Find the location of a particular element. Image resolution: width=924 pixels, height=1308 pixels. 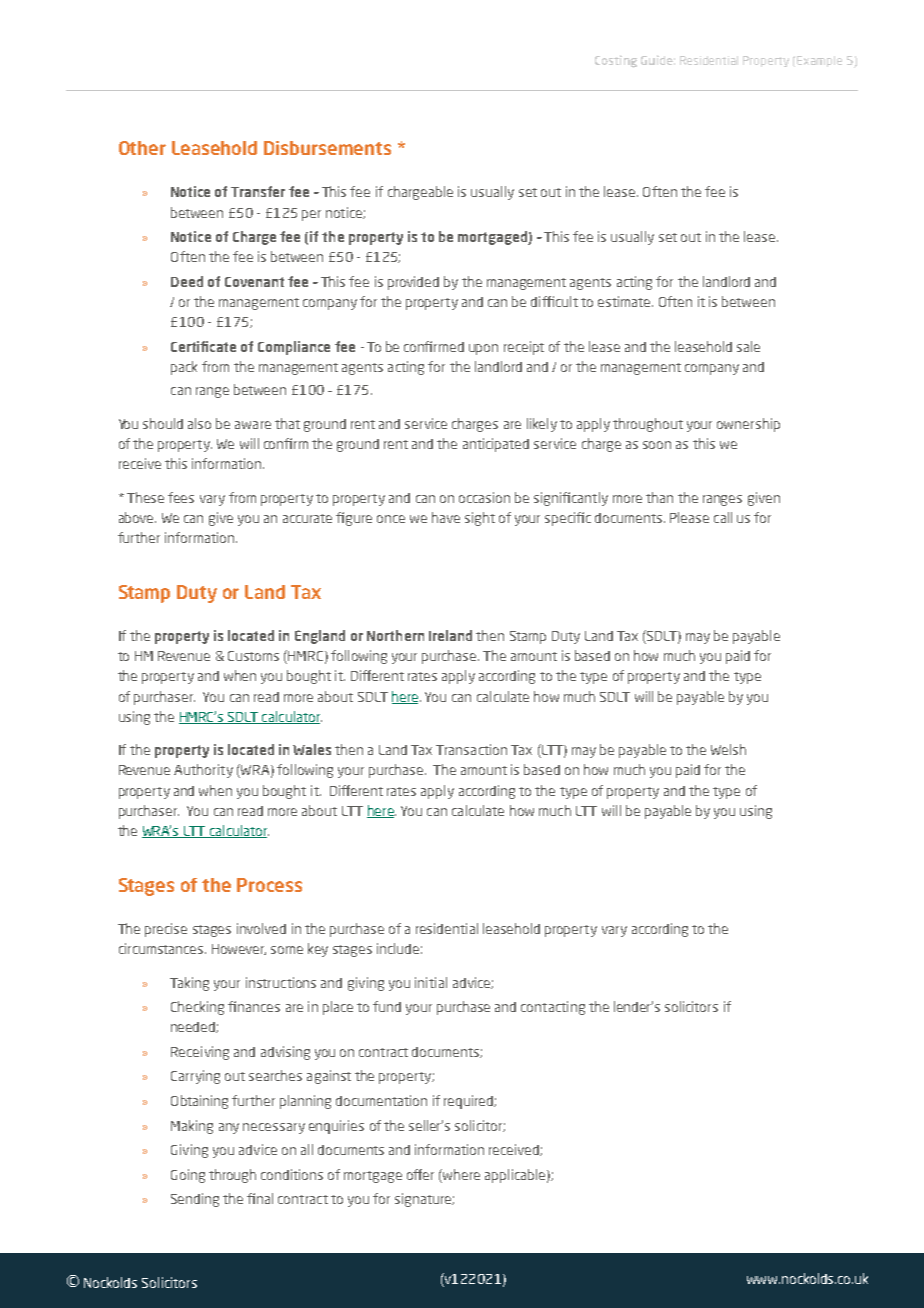

fees is located at coordinates (181, 497).
